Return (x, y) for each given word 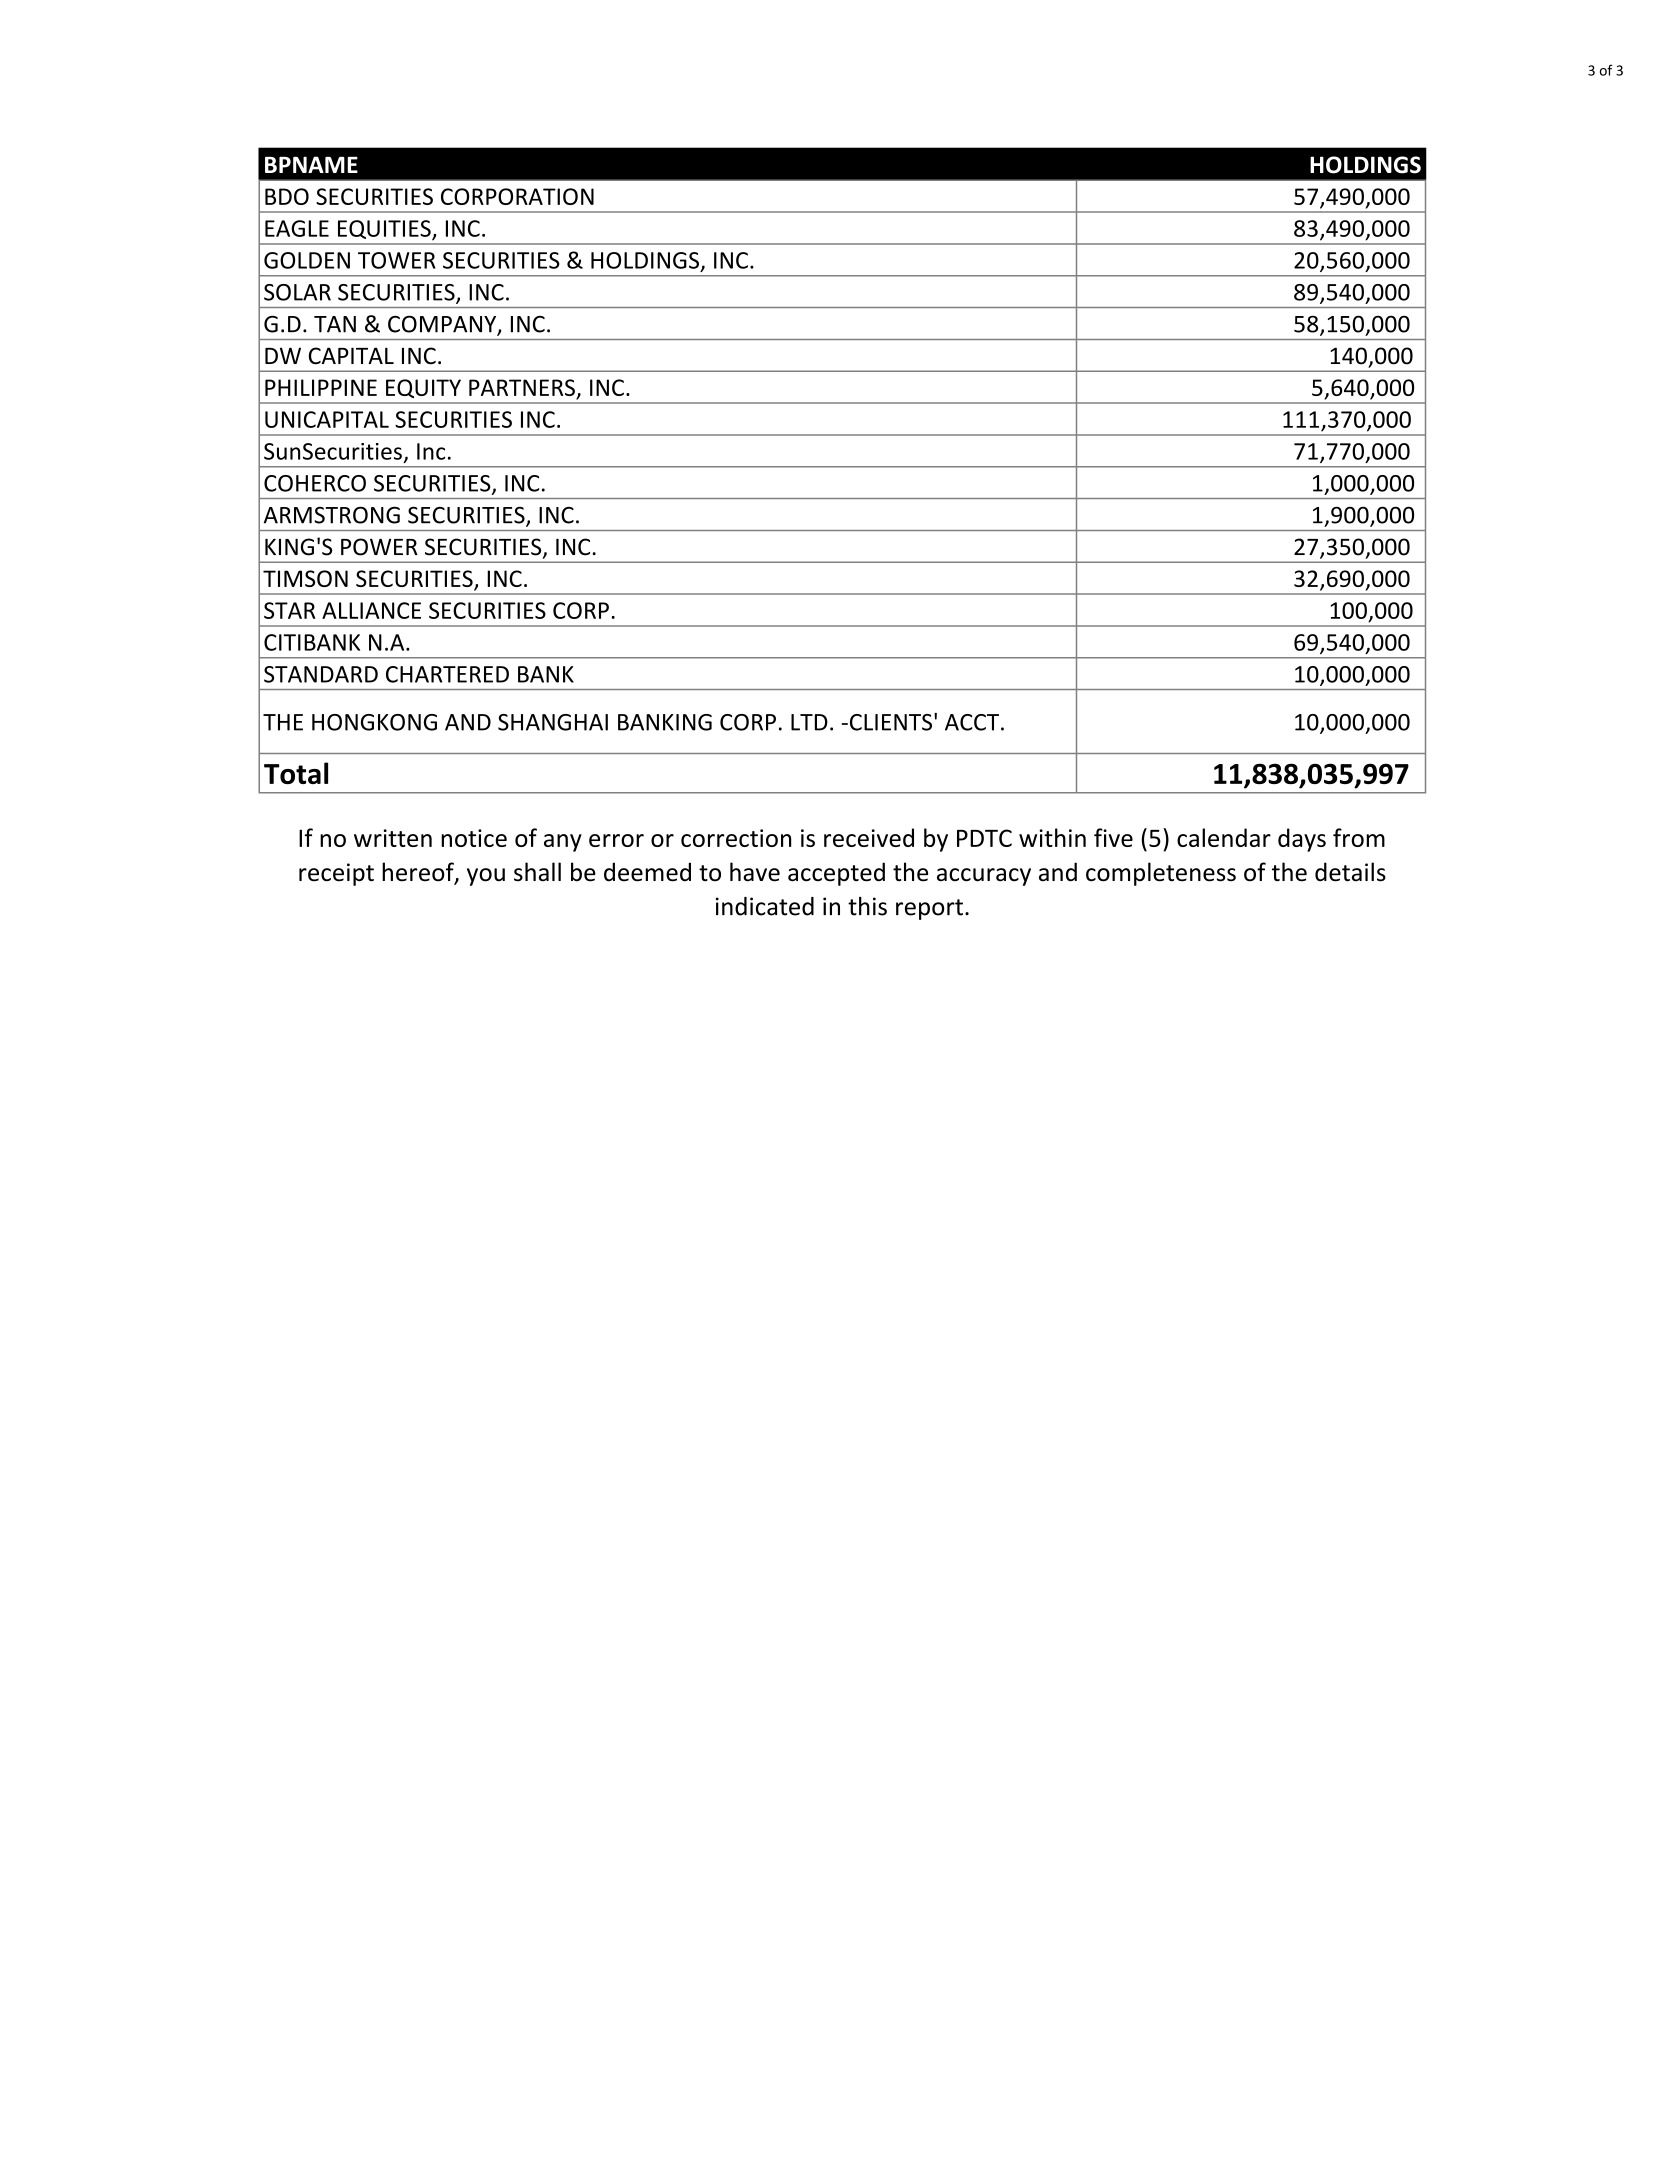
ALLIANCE (371, 610)
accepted (836, 874)
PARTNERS (523, 389)
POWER (379, 547)
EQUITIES (385, 230)
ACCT (972, 722)
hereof (419, 873)
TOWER (397, 260)
